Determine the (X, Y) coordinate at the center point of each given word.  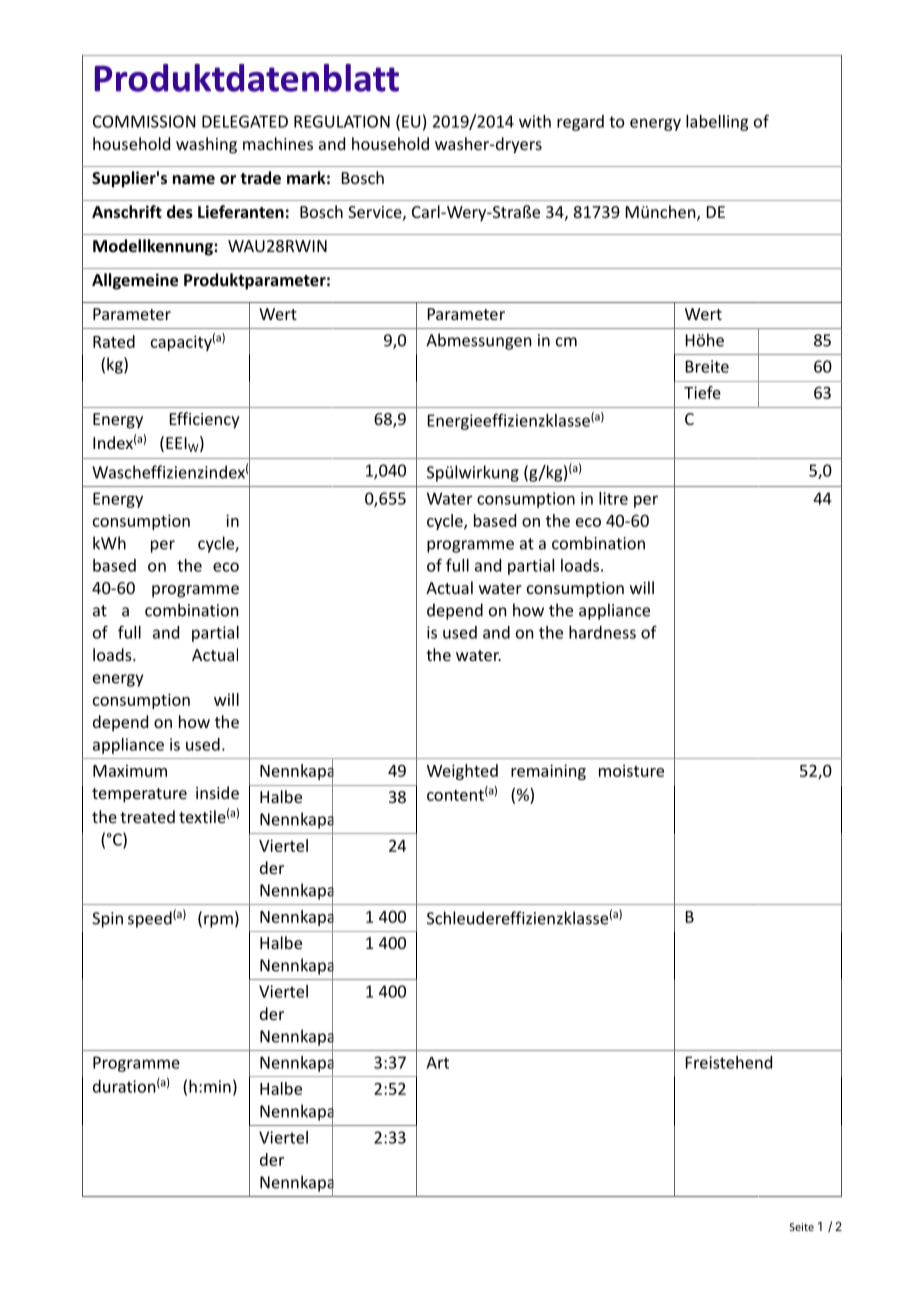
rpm (218, 921)
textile (202, 816)
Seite (802, 1227)
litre (613, 498)
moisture (631, 770)
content (455, 795)
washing (206, 145)
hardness (602, 632)
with (535, 121)
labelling (717, 123)
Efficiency (205, 420)
